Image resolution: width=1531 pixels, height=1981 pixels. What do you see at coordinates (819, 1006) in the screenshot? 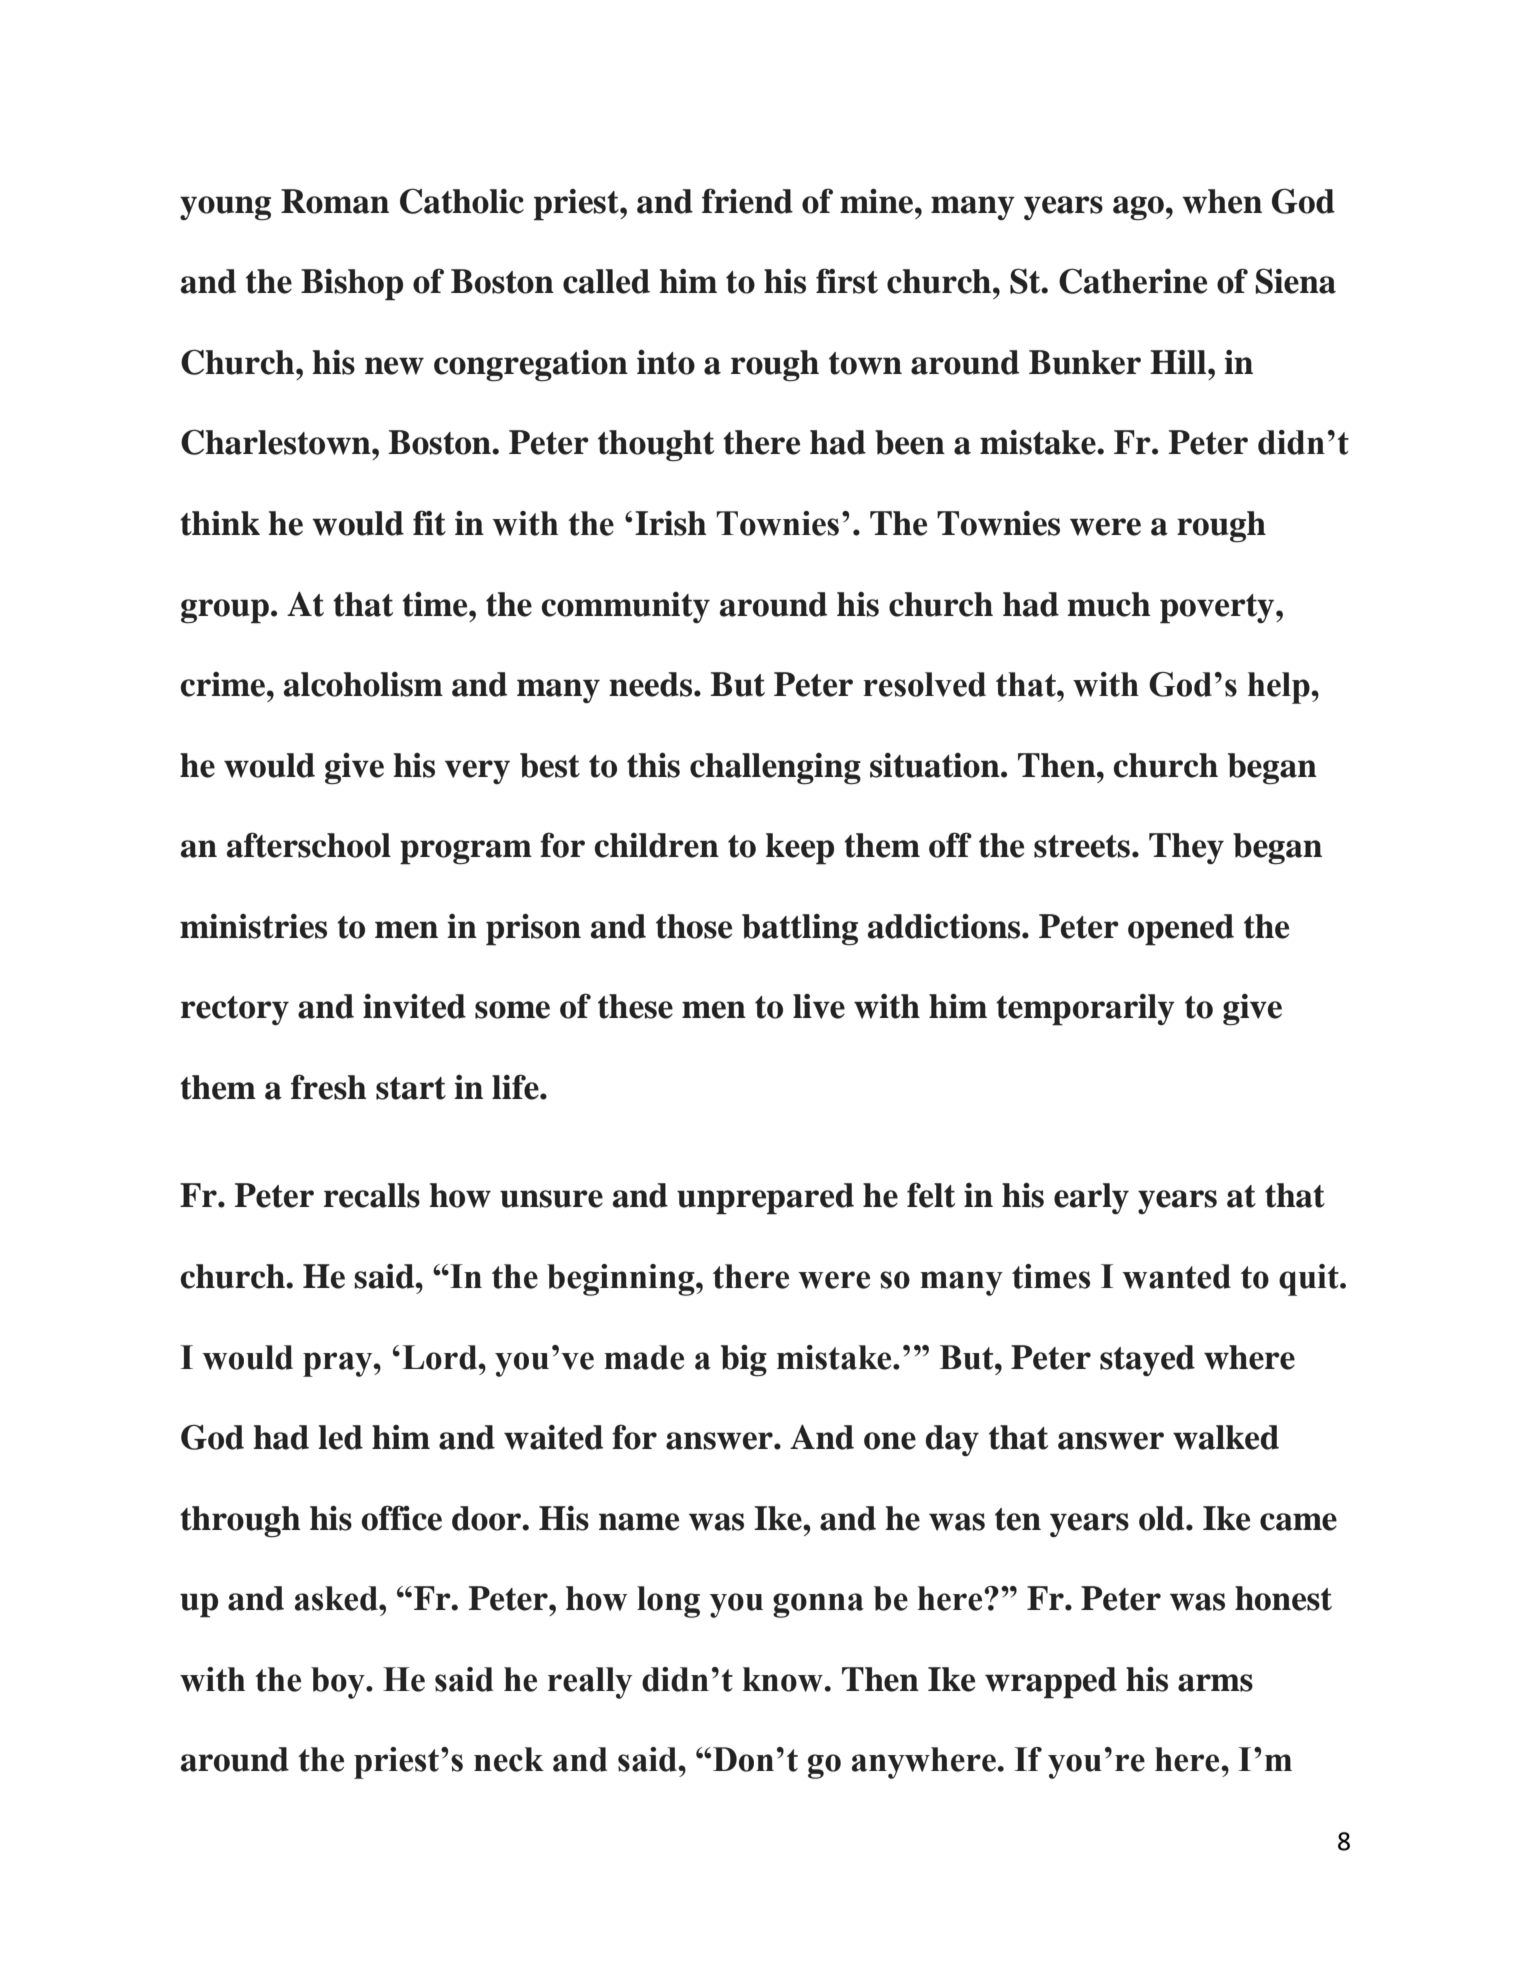
I see `live` at bounding box center [819, 1006].
